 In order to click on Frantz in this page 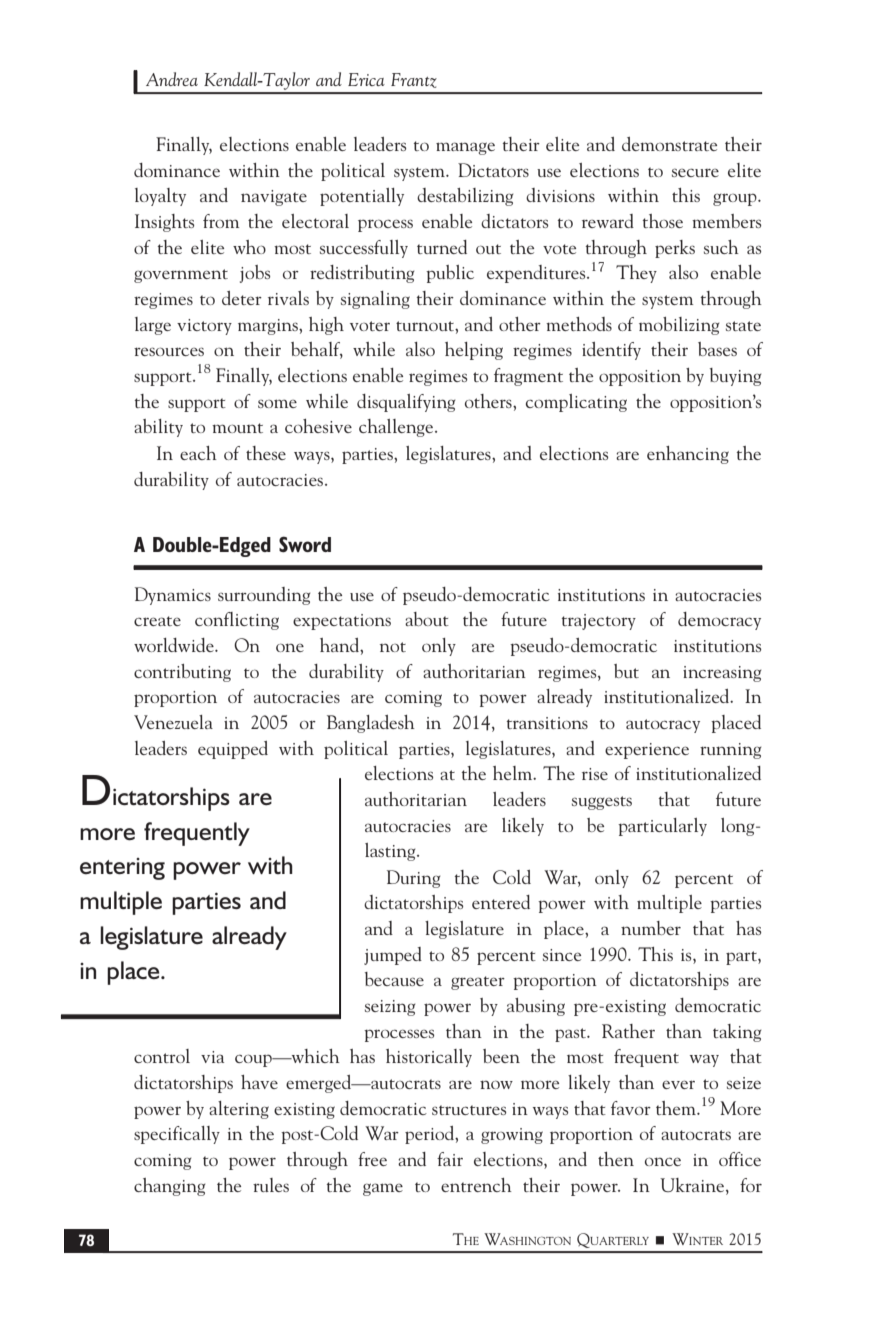, I will do `click(414, 80)`.
